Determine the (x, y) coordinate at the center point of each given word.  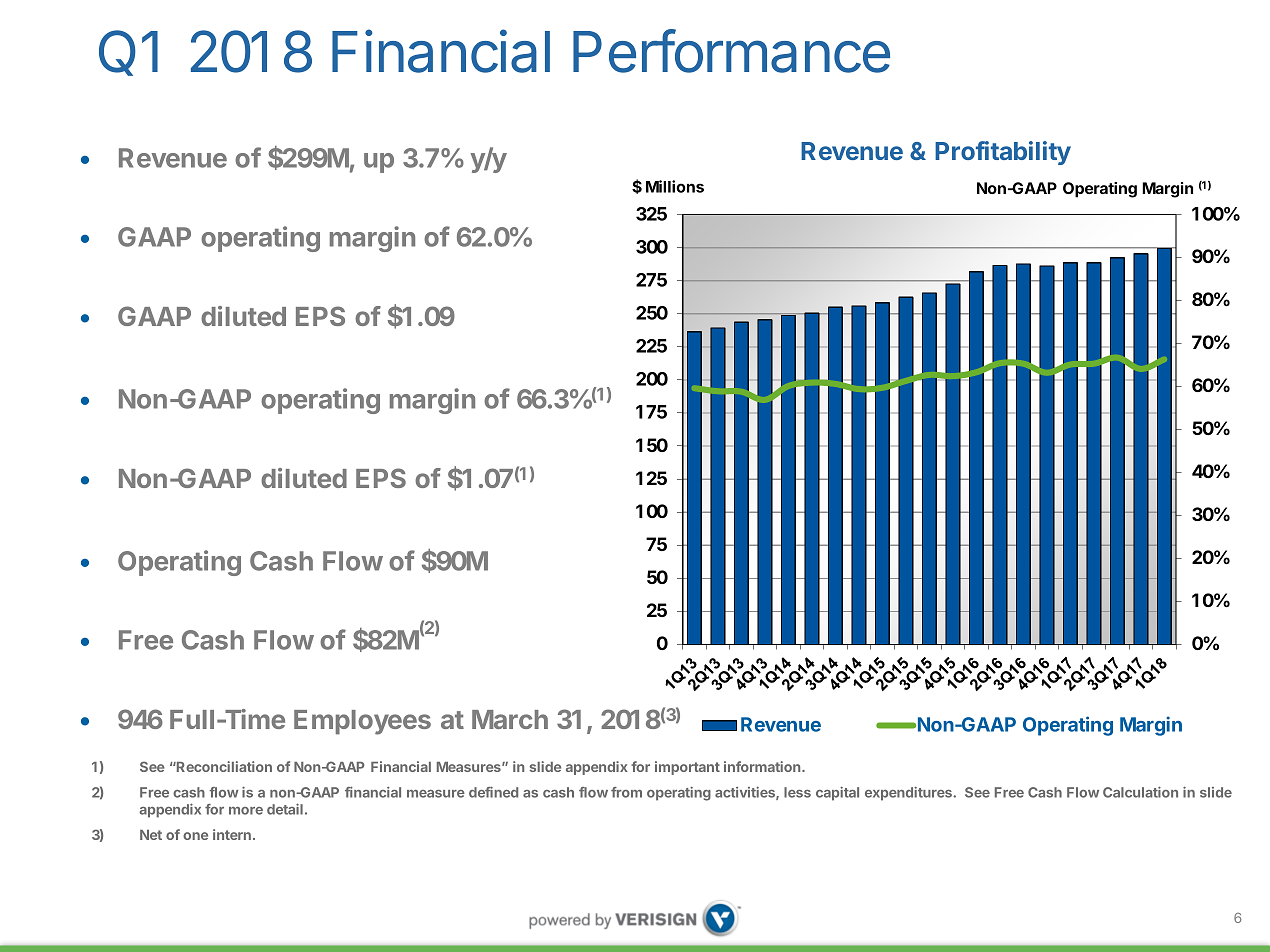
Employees (362, 722)
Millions (675, 186)
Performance (731, 51)
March (510, 719)
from (626, 792)
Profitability (1003, 153)
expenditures (909, 794)
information (763, 766)
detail (285, 809)
